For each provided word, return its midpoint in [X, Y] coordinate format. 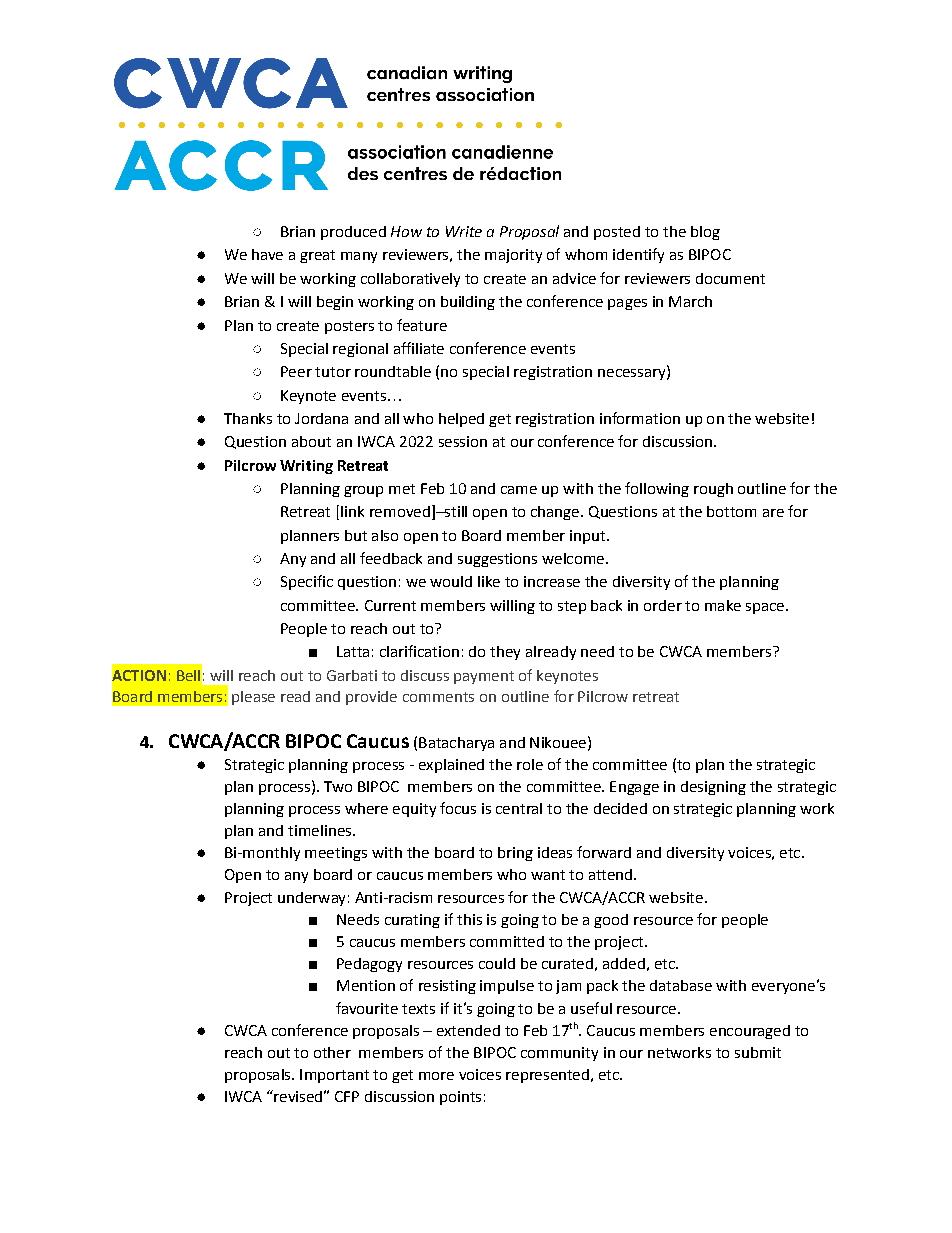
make [723, 605]
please [253, 698]
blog [705, 233]
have [267, 254]
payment [484, 677]
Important [334, 1076]
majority [513, 256]
